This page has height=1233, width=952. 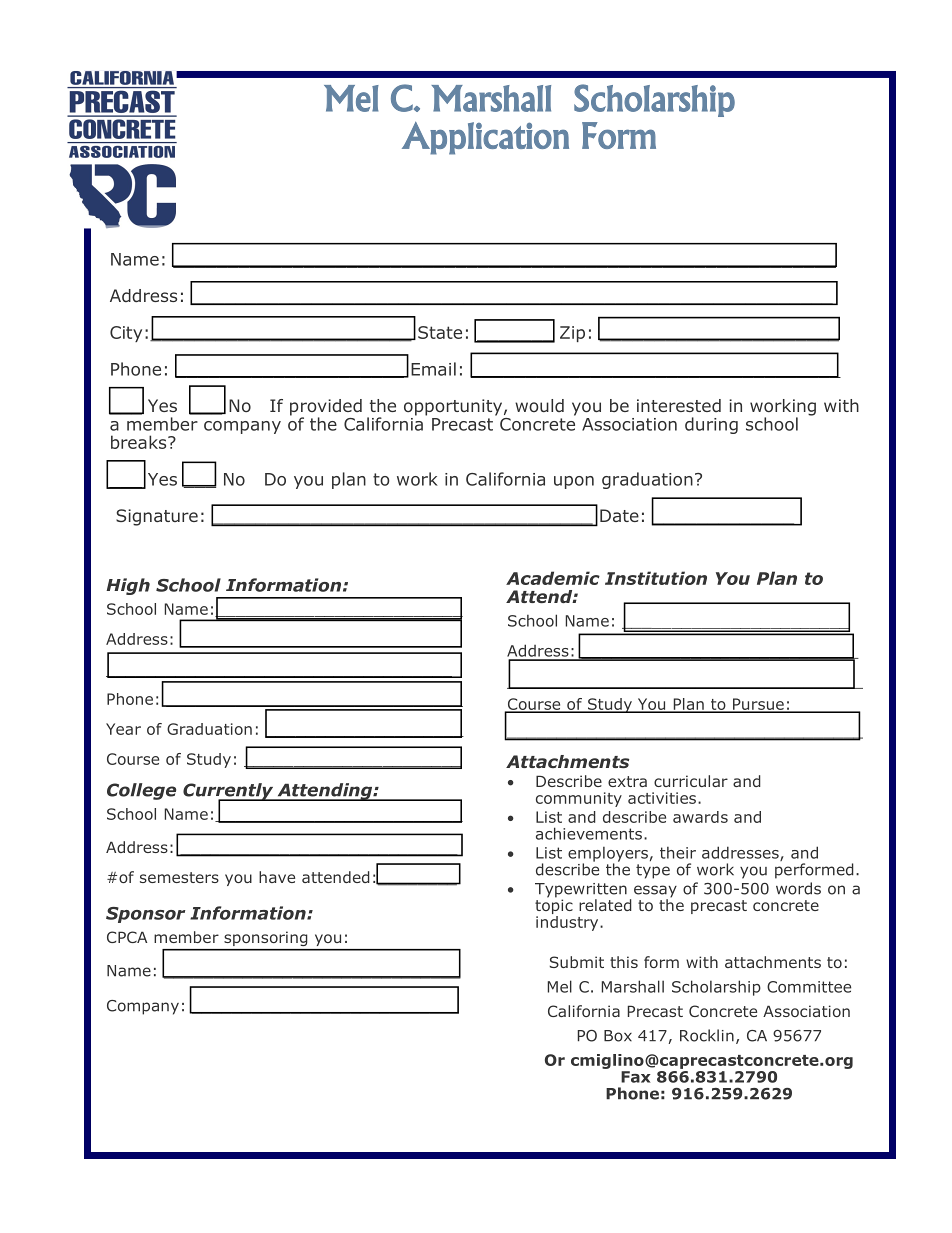 I want to click on Zip, so click(x=572, y=334).
